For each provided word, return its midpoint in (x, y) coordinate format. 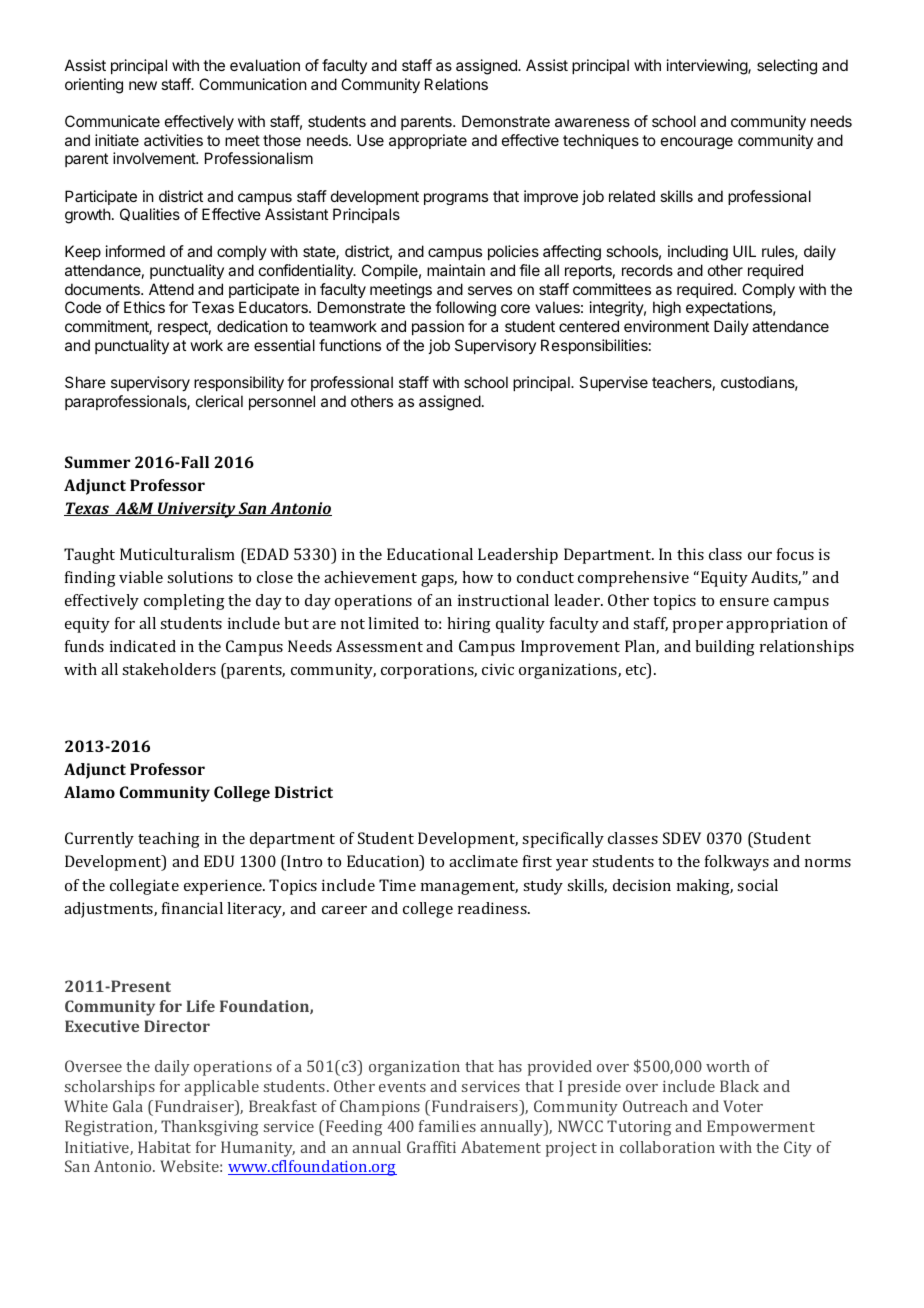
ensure (744, 602)
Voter (743, 1106)
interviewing (708, 67)
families (447, 1126)
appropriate (428, 141)
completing (184, 602)
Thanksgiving (209, 1128)
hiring (469, 625)
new (143, 85)
